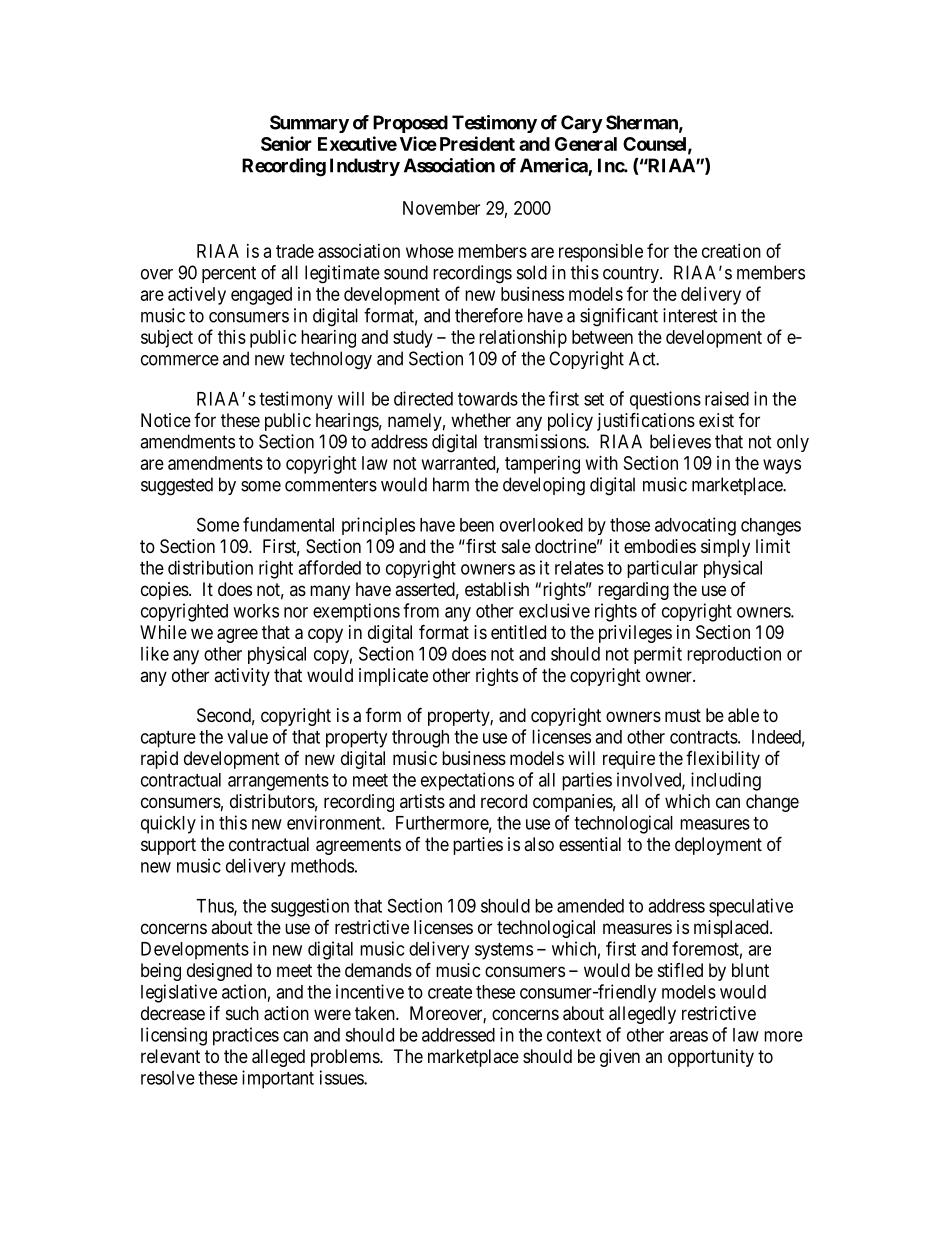  Describe the element at coordinates (477, 143) in the page. I see `President` at that location.
